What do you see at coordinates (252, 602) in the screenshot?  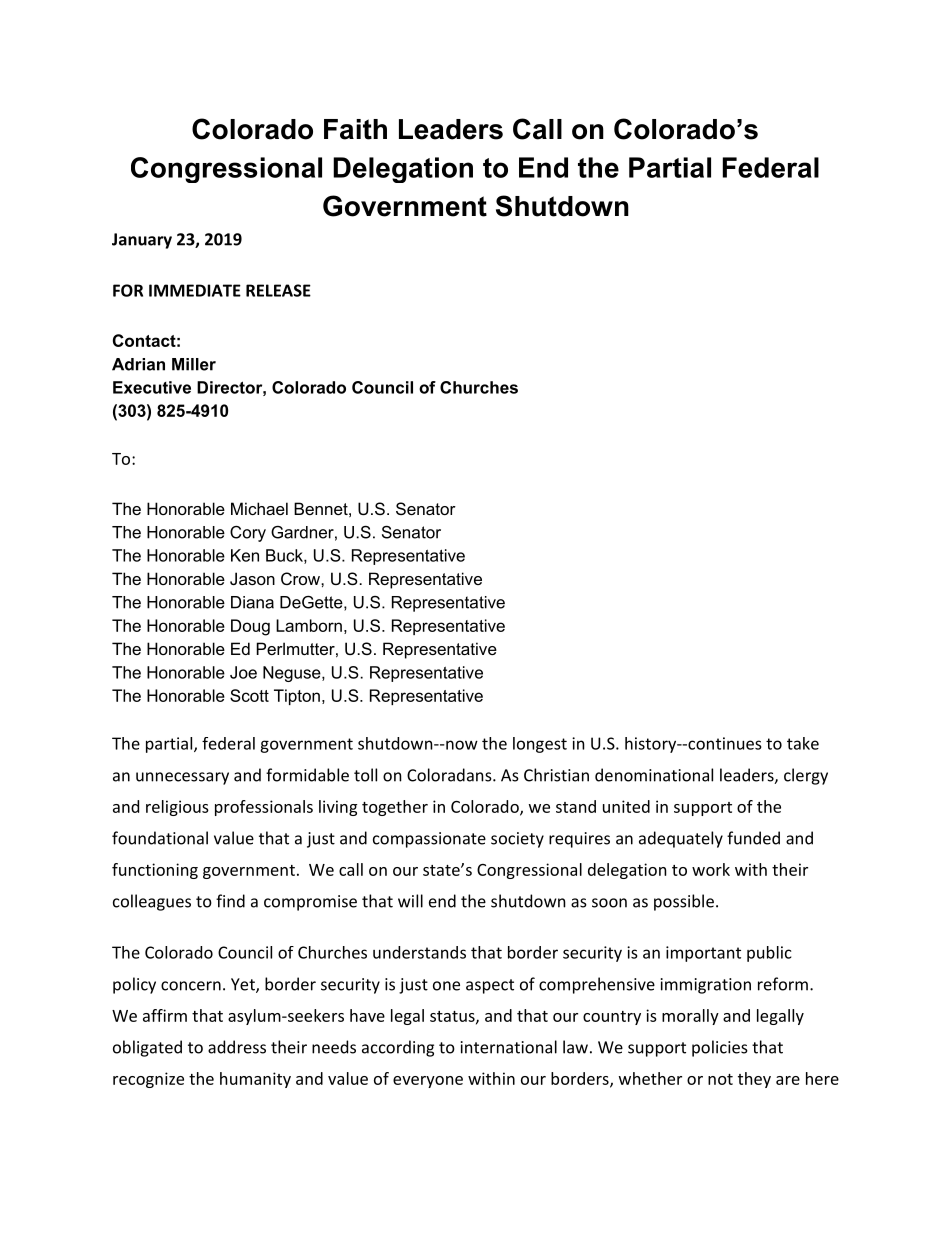 I see `Diana` at bounding box center [252, 602].
